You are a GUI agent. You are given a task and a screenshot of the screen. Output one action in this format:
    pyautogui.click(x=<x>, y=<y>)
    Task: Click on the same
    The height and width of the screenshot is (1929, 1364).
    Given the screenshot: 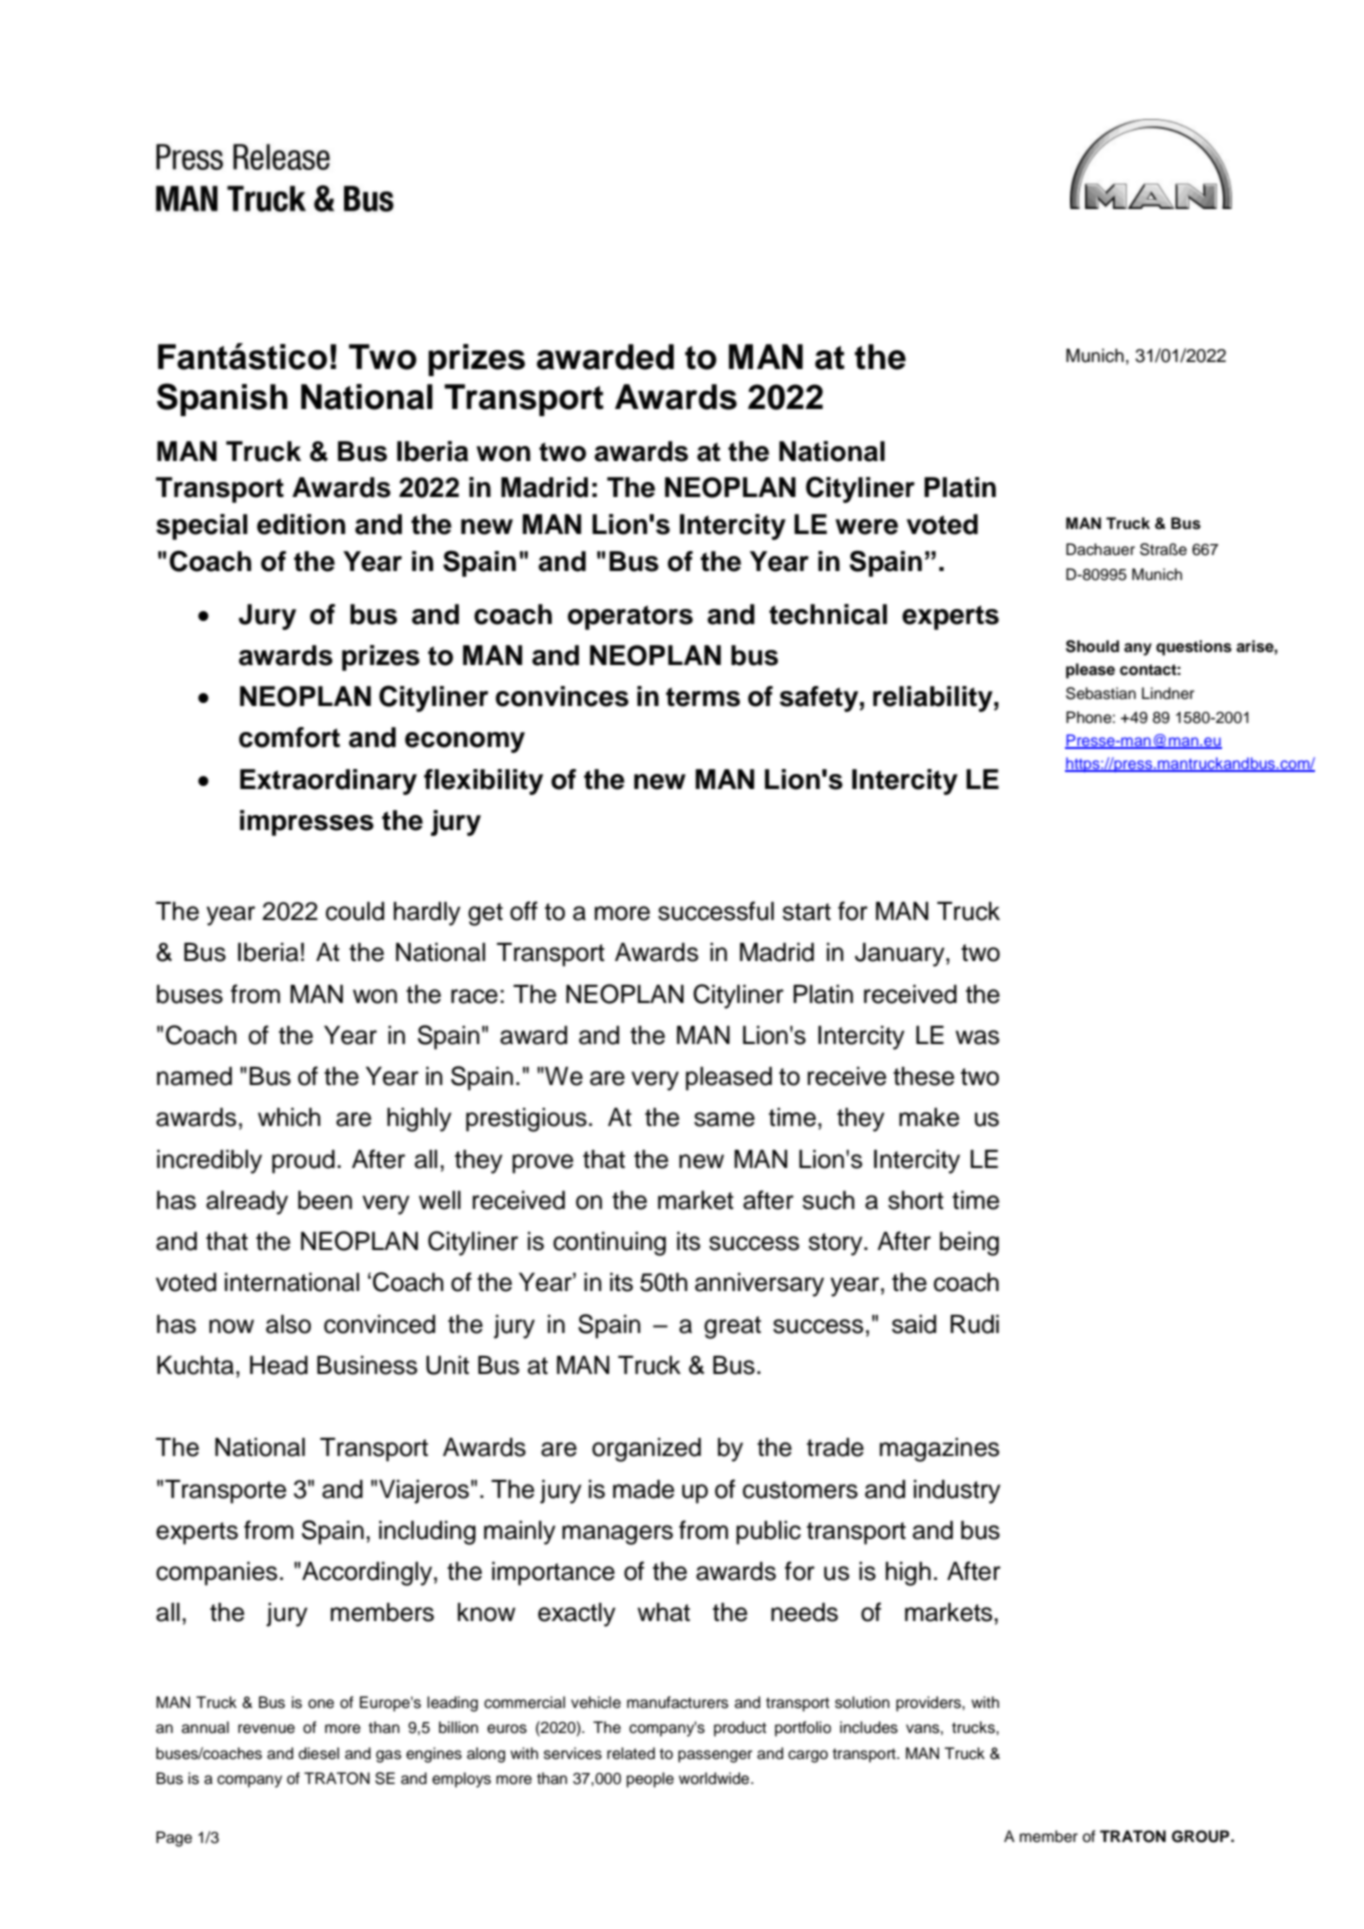 What is the action you would take?
    pyautogui.click(x=724, y=1119)
